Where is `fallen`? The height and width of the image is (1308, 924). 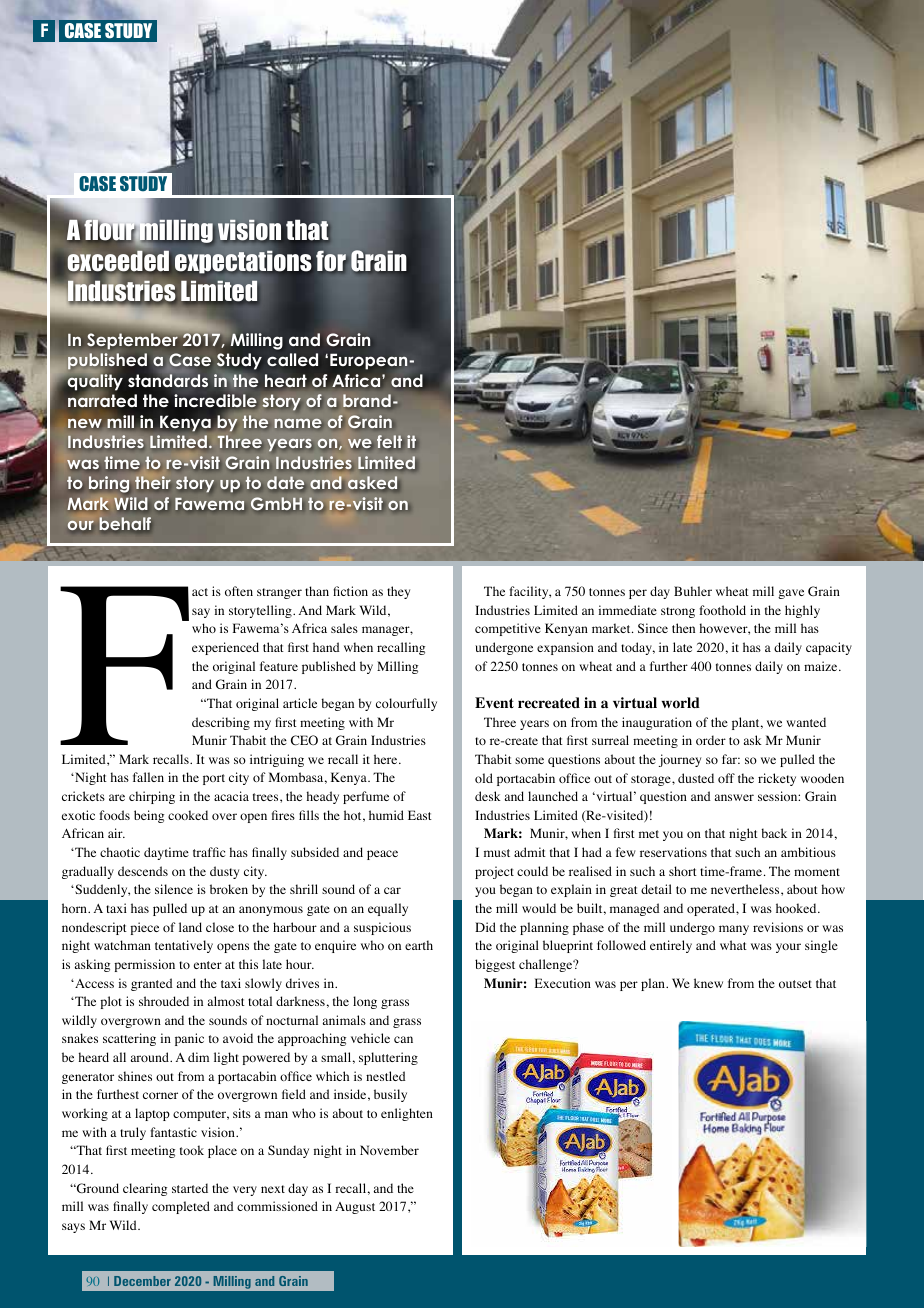 fallen is located at coordinates (148, 777).
